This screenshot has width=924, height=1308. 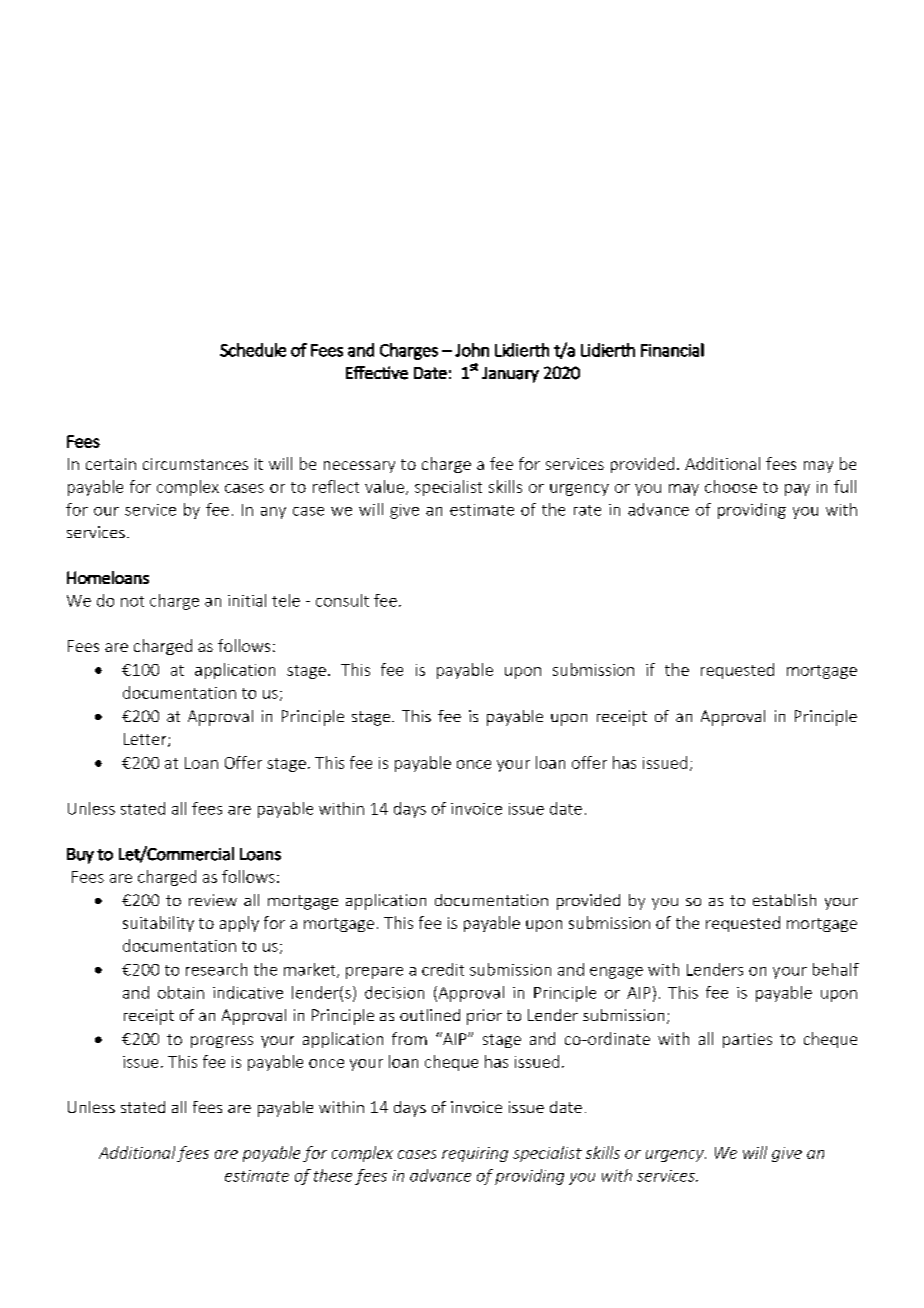 What do you see at coordinates (253, 350) in the screenshot?
I see `Schedule` at bounding box center [253, 350].
